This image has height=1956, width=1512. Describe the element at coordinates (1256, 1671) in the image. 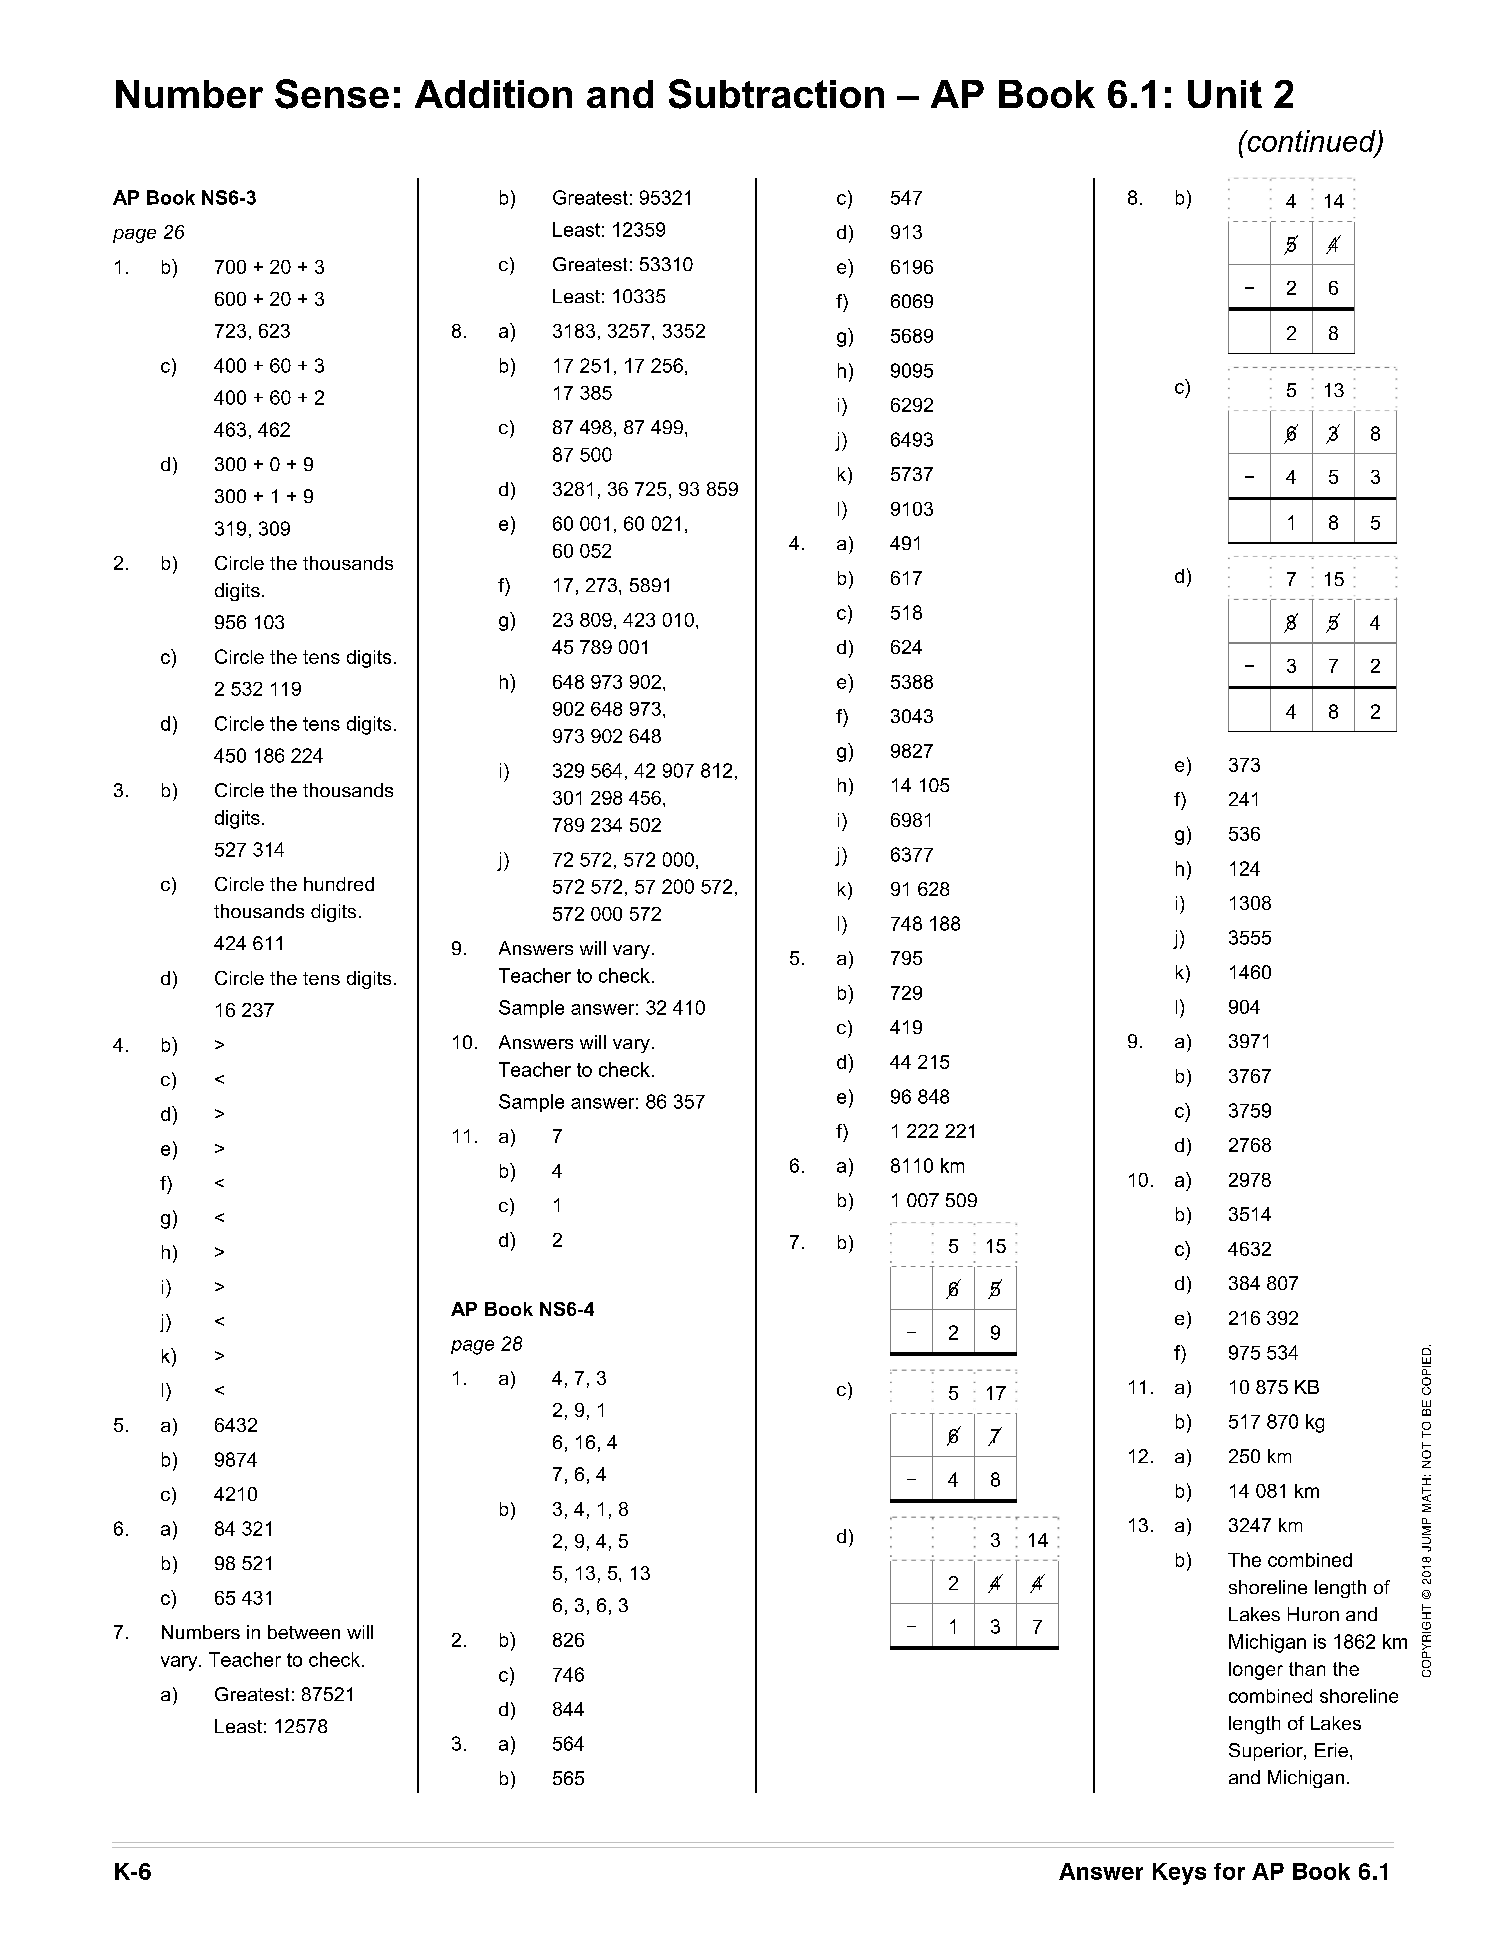

I see `longer` at that location.
